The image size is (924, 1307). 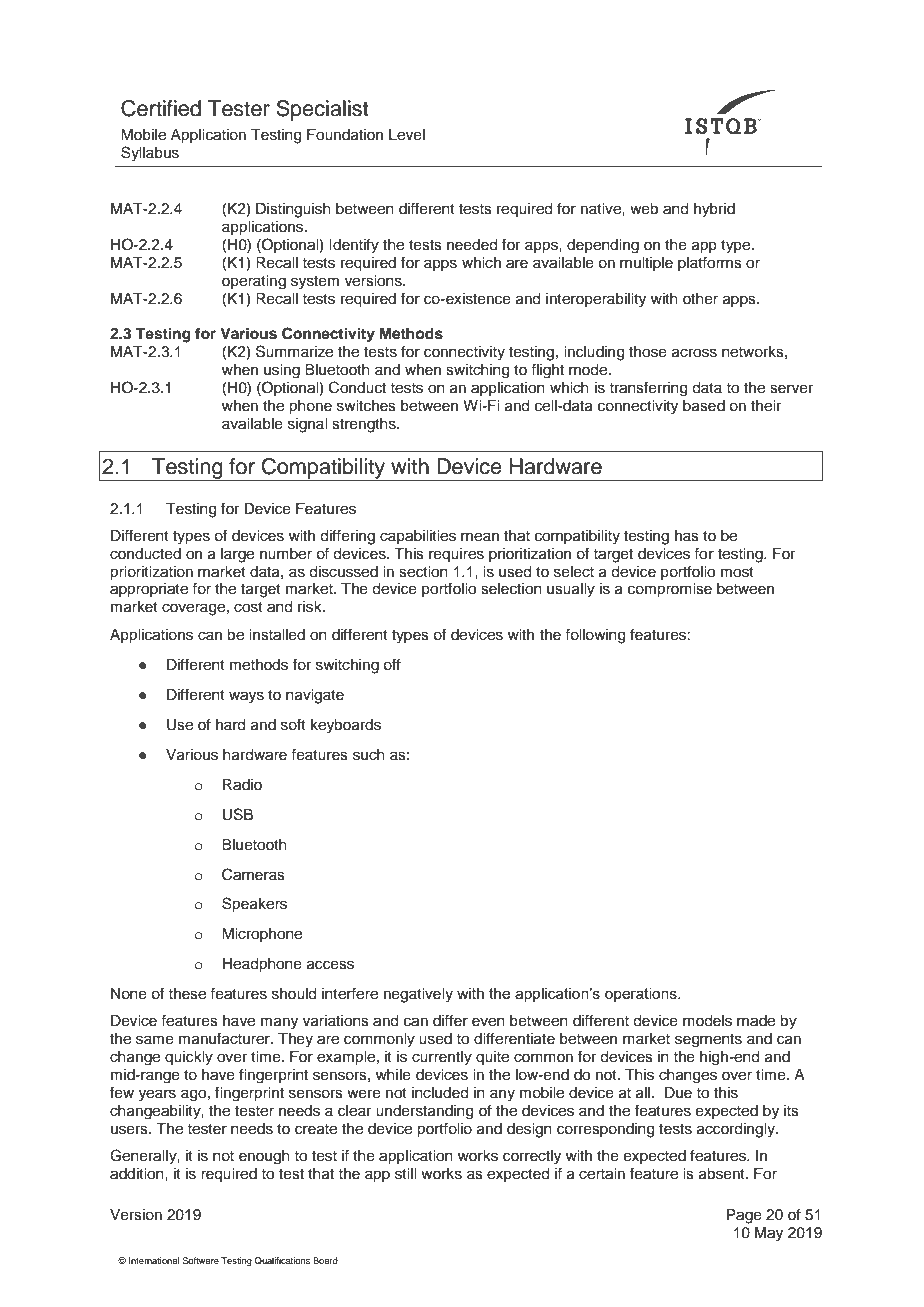 What do you see at coordinates (407, 135) in the screenshot?
I see `Level` at bounding box center [407, 135].
